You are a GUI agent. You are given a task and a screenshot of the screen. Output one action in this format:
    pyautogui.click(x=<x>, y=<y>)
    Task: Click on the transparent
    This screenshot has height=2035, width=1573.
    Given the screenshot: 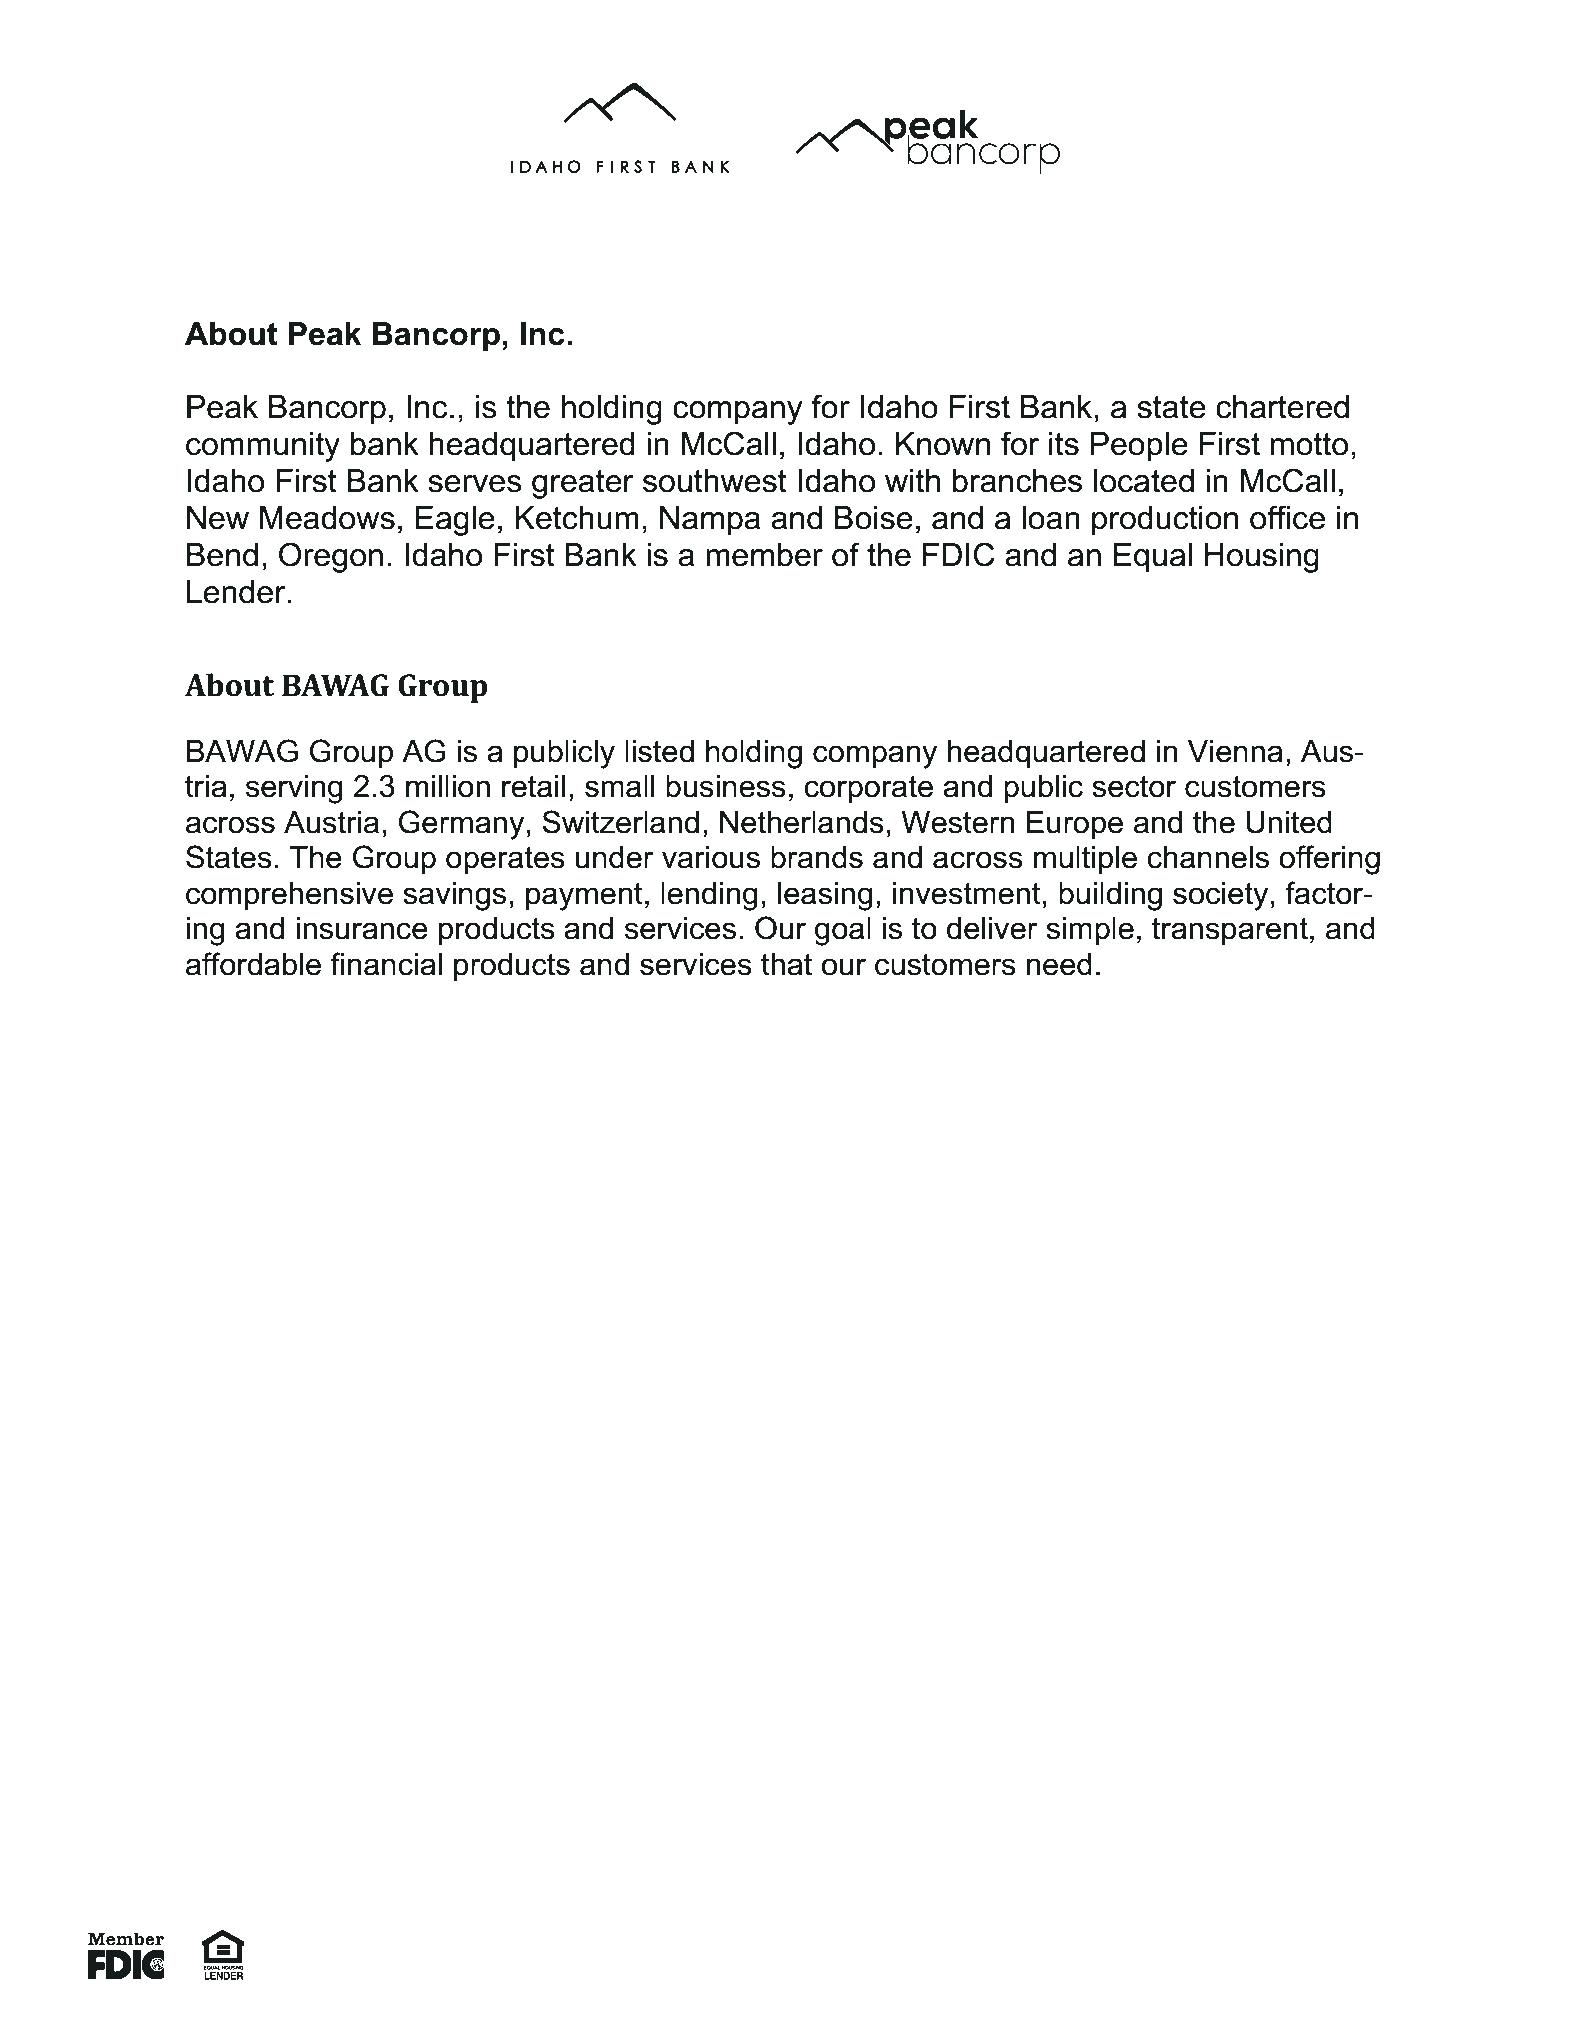 What is the action you would take?
    pyautogui.click(x=1230, y=931)
